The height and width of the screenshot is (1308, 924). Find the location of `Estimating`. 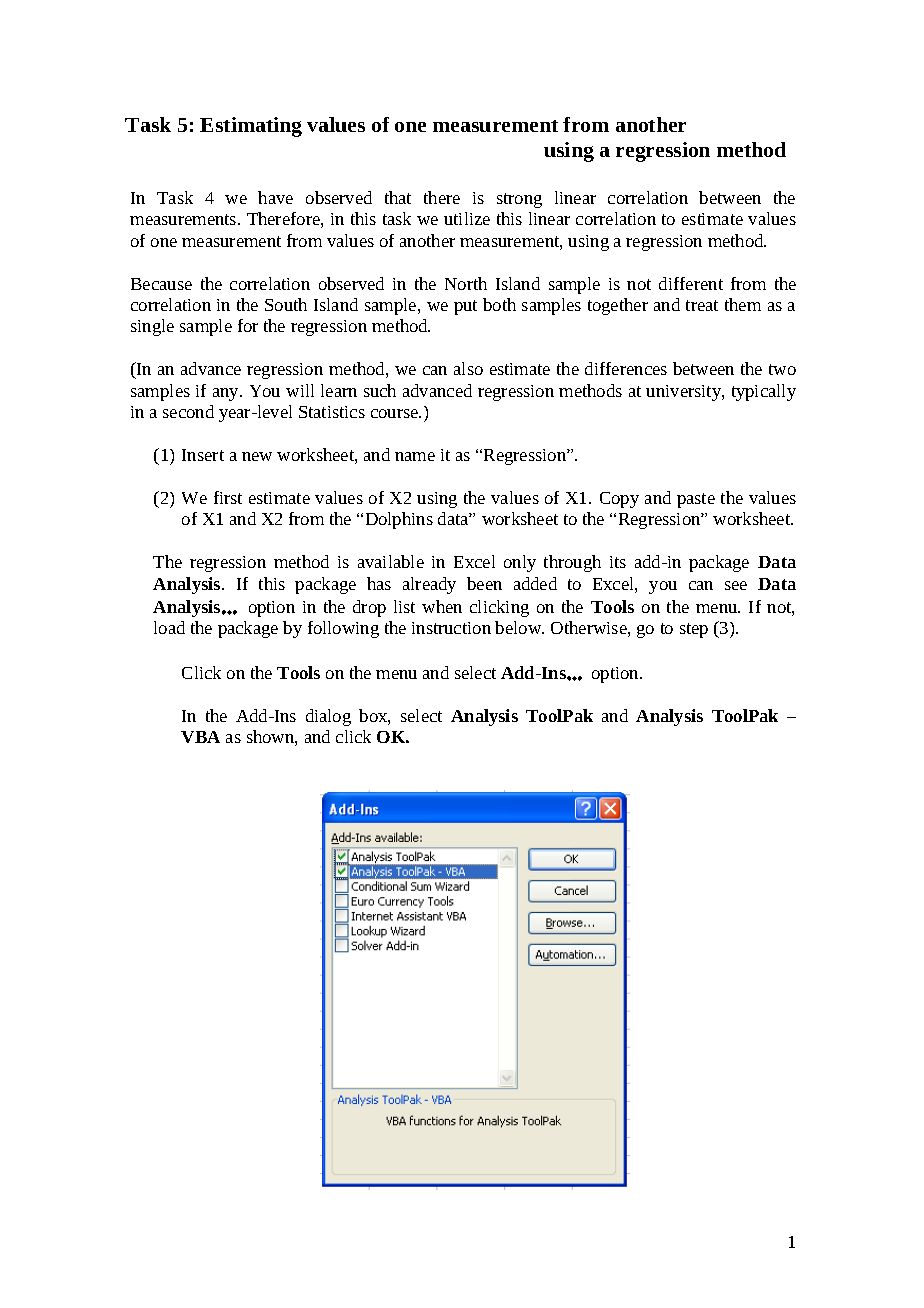

Estimating is located at coordinates (251, 127).
